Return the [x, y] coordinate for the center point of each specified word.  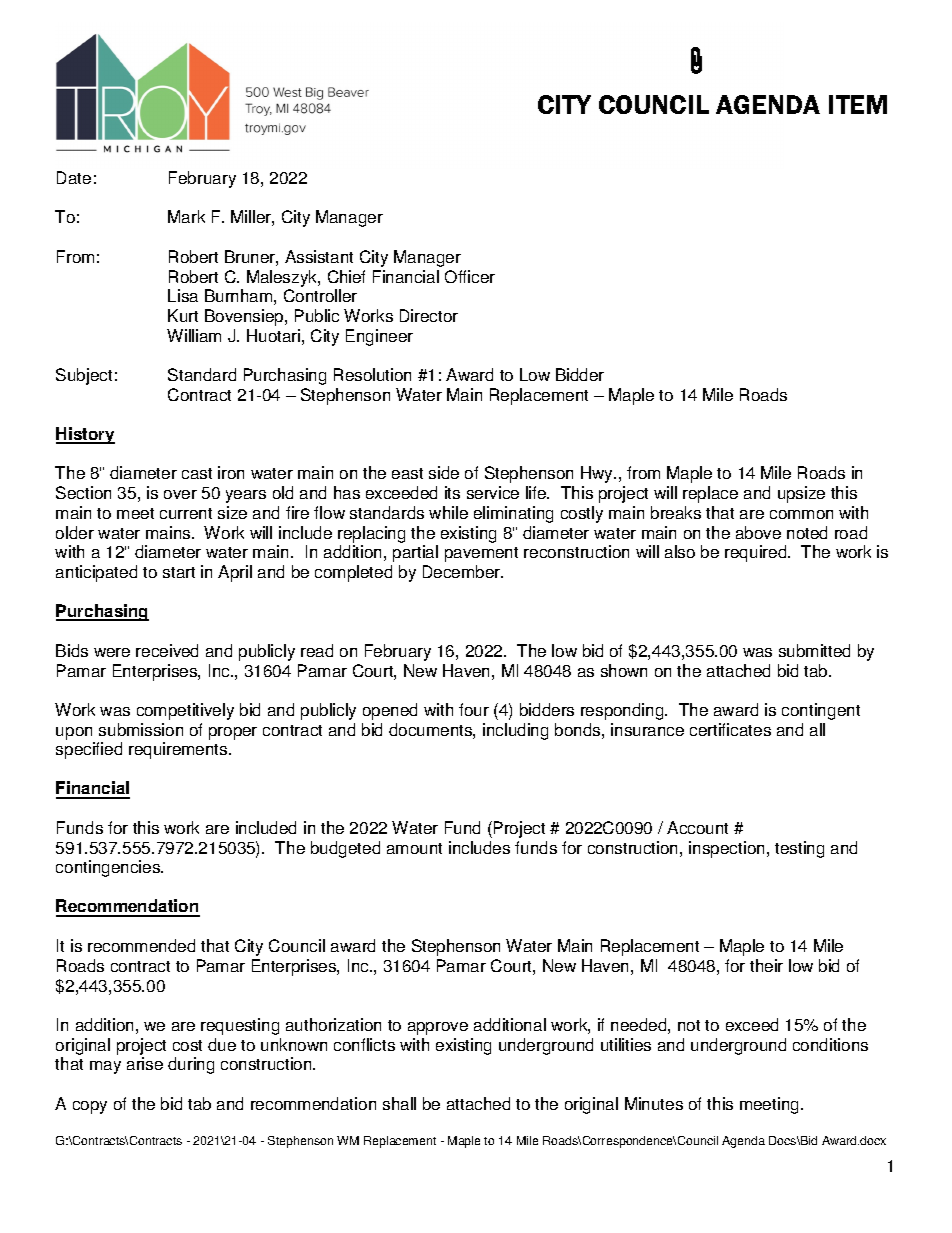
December [463, 571]
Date [74, 177]
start [179, 572]
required [757, 553]
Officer [470, 276]
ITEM [858, 104]
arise [145, 1063]
